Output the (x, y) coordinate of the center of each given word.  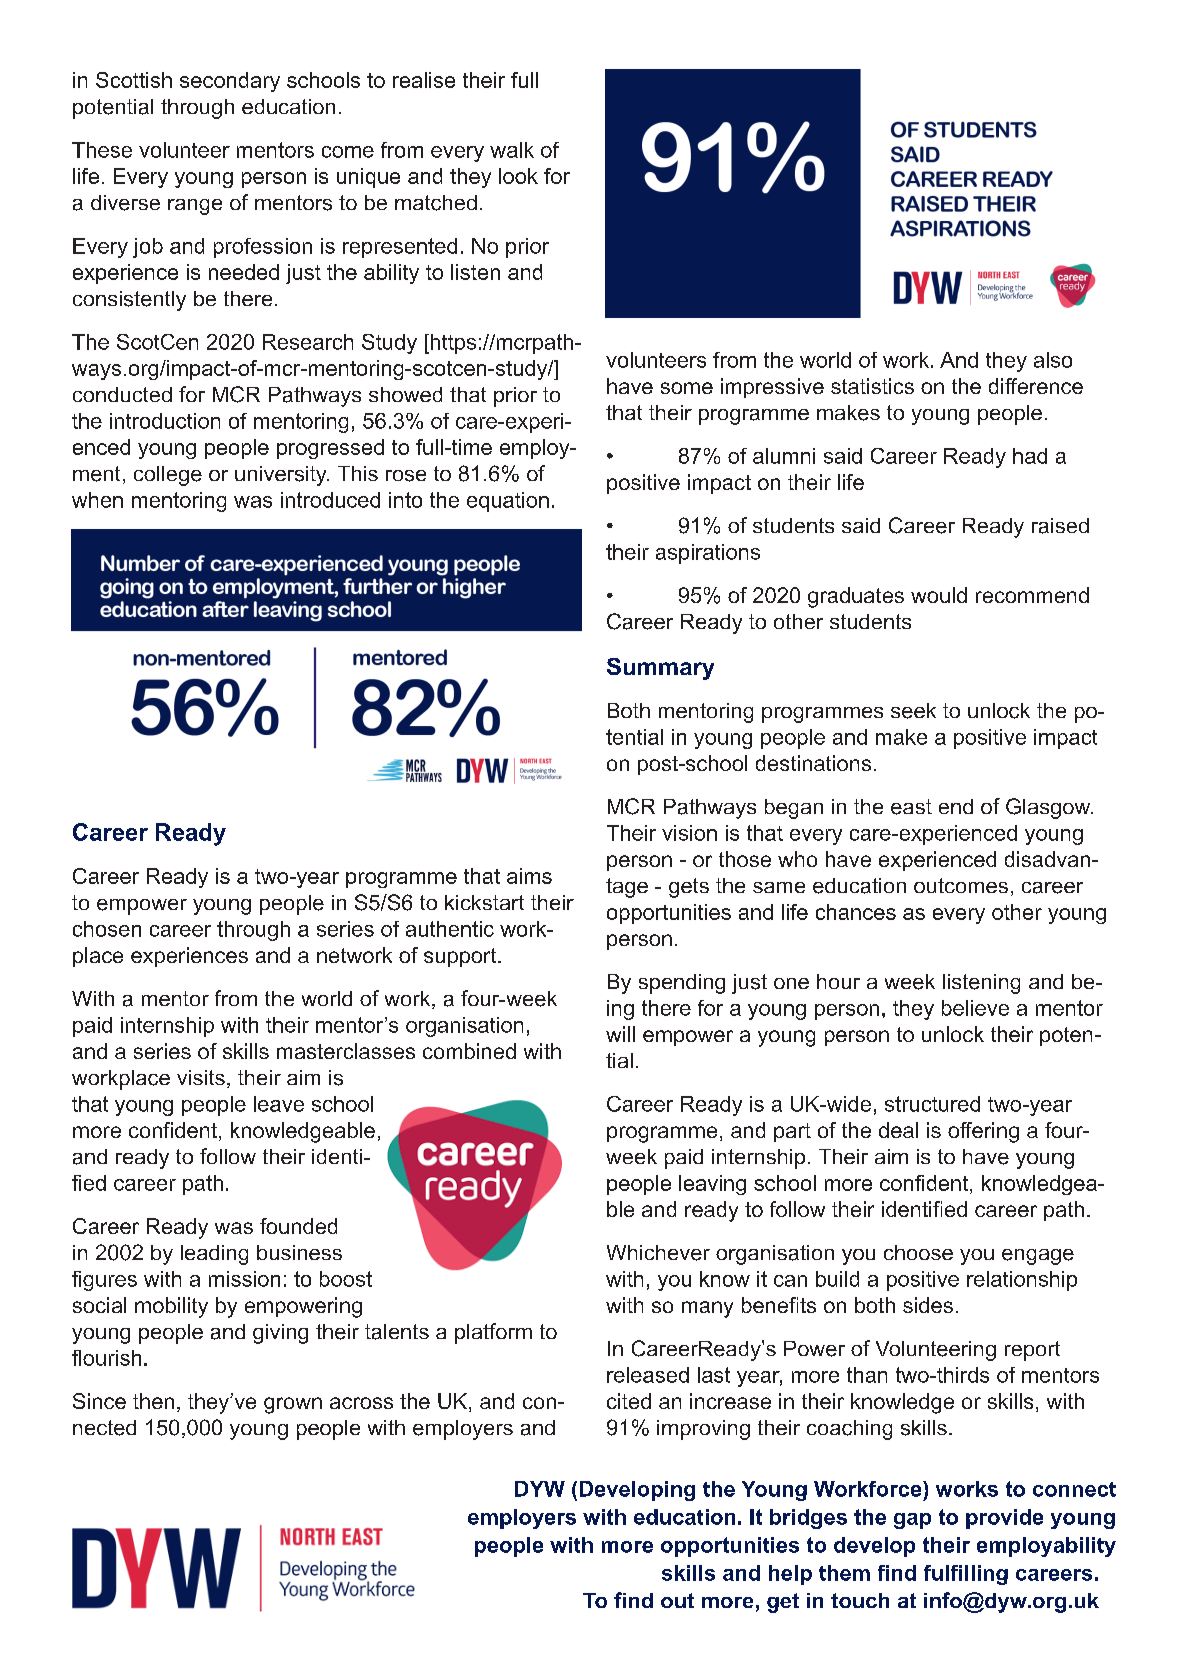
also (1053, 360)
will (620, 1034)
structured (932, 1104)
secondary (230, 82)
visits (201, 1077)
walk (512, 150)
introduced (330, 500)
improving (703, 1430)
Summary (660, 669)
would (939, 595)
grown (293, 1405)
